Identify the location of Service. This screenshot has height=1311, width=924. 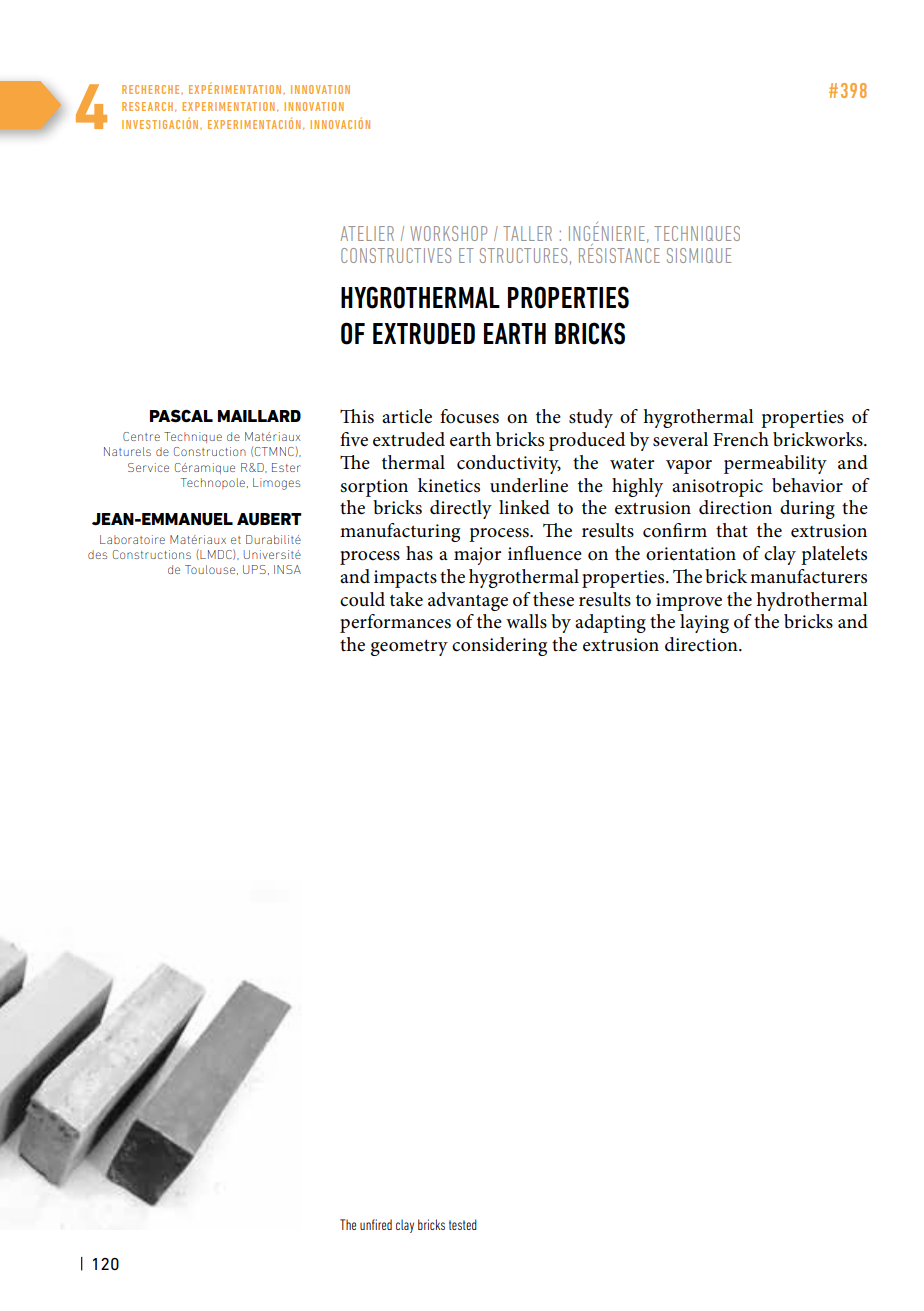
(148, 467).
